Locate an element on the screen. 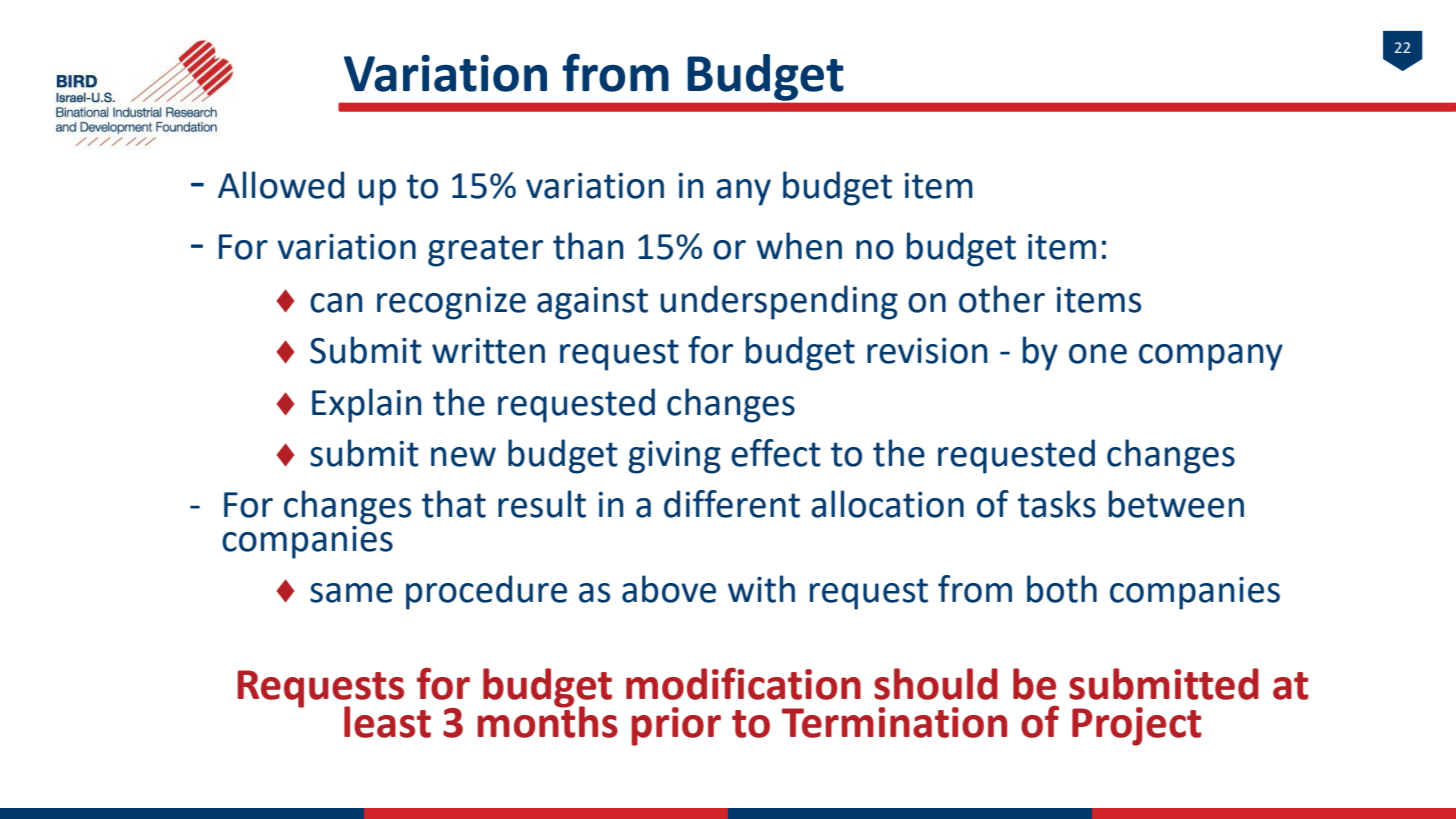 The height and width of the screenshot is (819, 1456). written is located at coordinates (488, 351).
